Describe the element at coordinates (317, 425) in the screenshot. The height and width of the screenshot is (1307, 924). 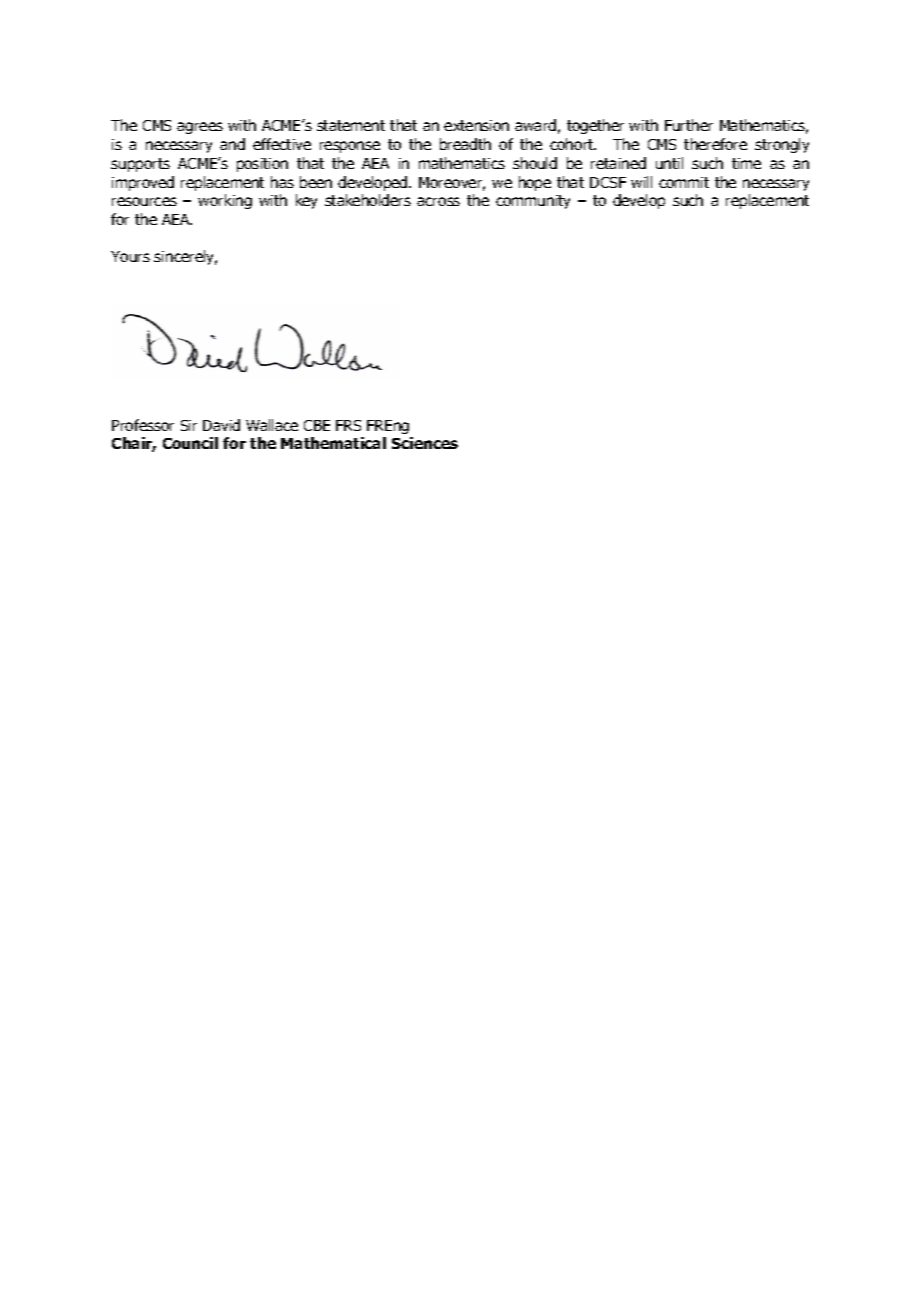
I see `CBE` at that location.
